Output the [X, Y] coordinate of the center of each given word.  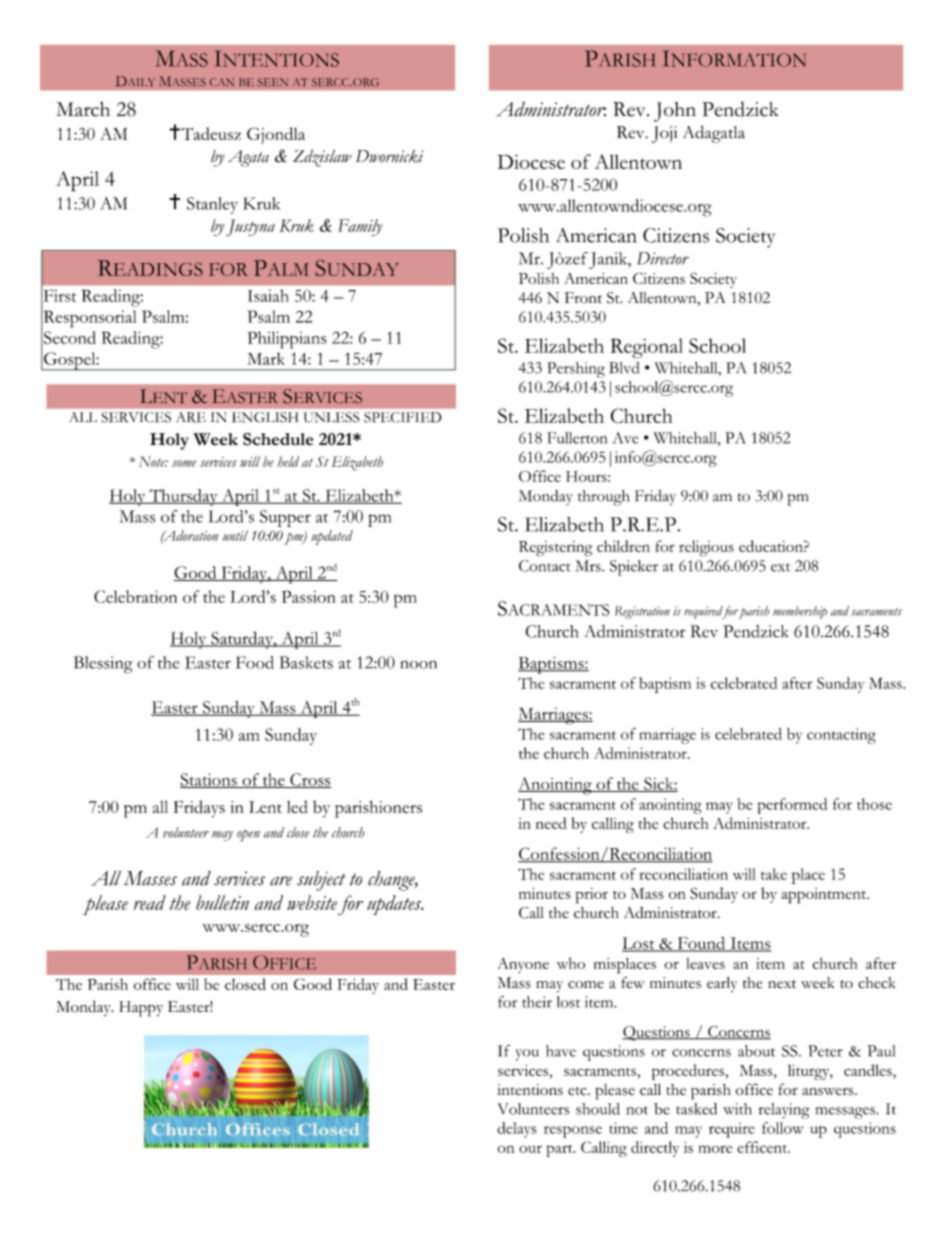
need [551, 823]
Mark [266, 358]
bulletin [222, 902]
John [675, 112]
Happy [141, 1009]
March [83, 109]
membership [800, 612]
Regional [646, 348]
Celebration [135, 596]
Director [663, 258]
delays [517, 1130]
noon [418, 664]
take [774, 874]
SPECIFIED [403, 417]
